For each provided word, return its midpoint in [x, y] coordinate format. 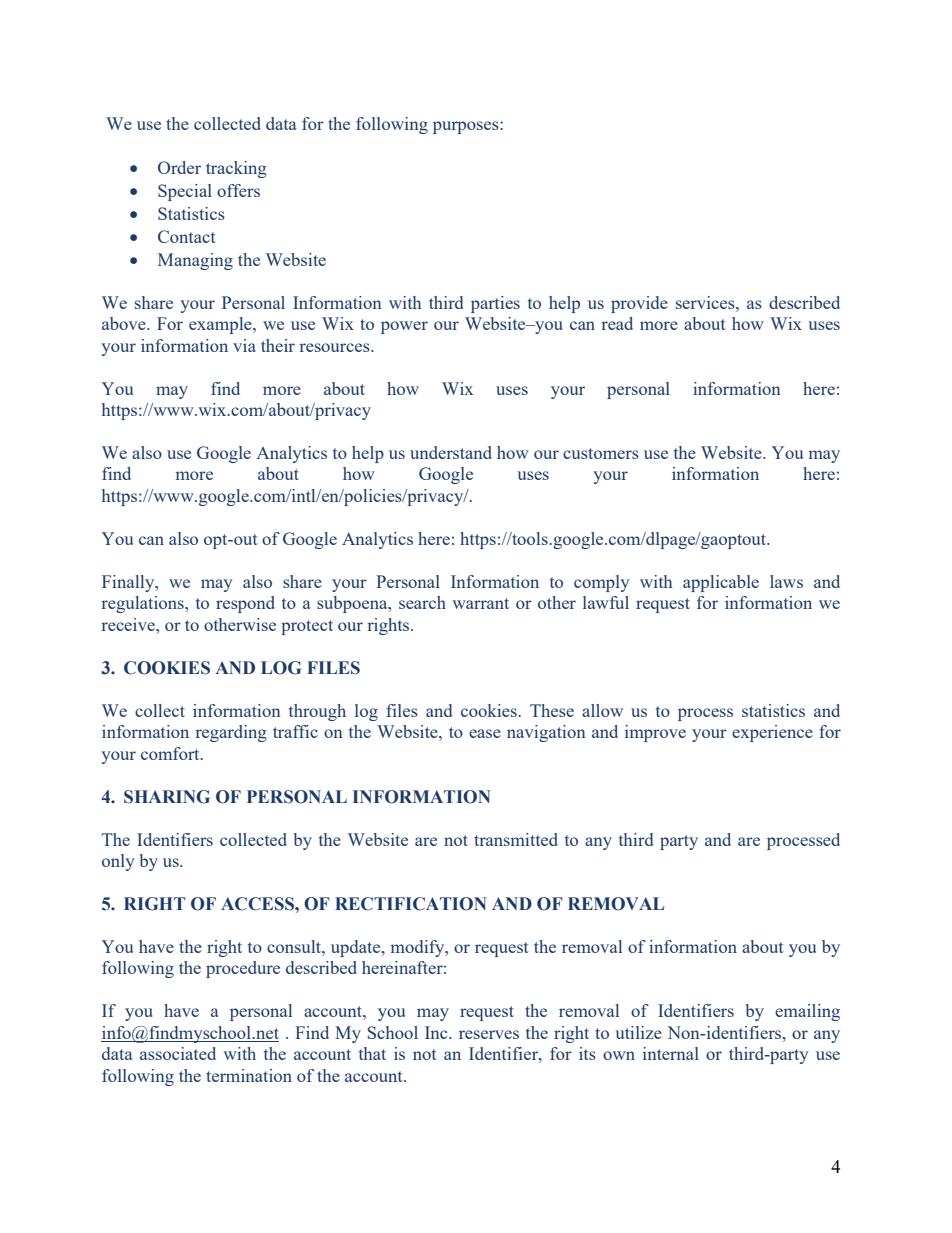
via [244, 345]
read [617, 323]
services [706, 302]
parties [495, 304]
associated [178, 1053]
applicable [721, 583]
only [118, 862]
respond [245, 604]
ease [485, 733]
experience [772, 733]
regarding [231, 733]
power [404, 327]
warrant [480, 603]
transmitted [516, 839]
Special [185, 192]
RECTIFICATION [411, 904]
